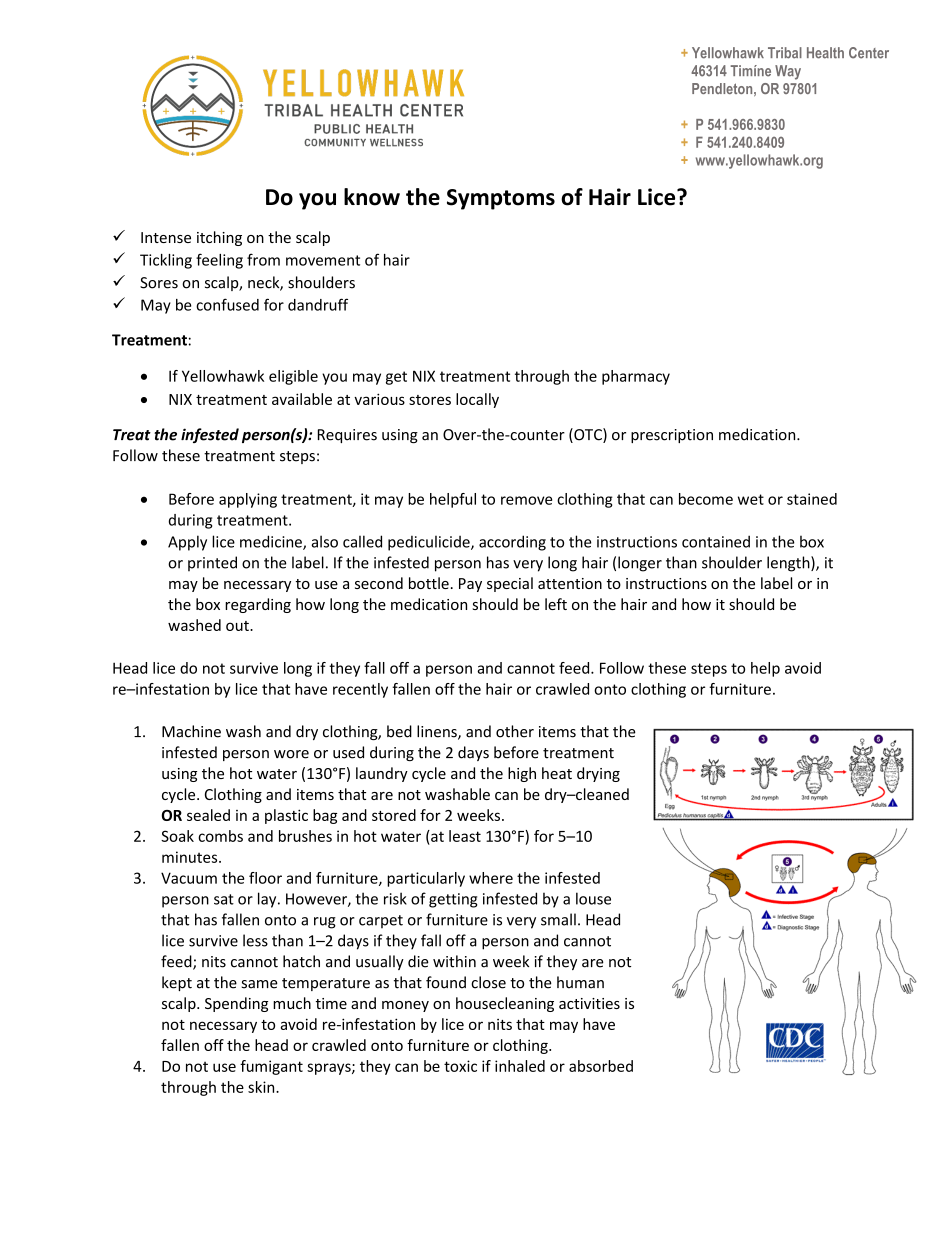  I want to click on prescription, so click(672, 436).
